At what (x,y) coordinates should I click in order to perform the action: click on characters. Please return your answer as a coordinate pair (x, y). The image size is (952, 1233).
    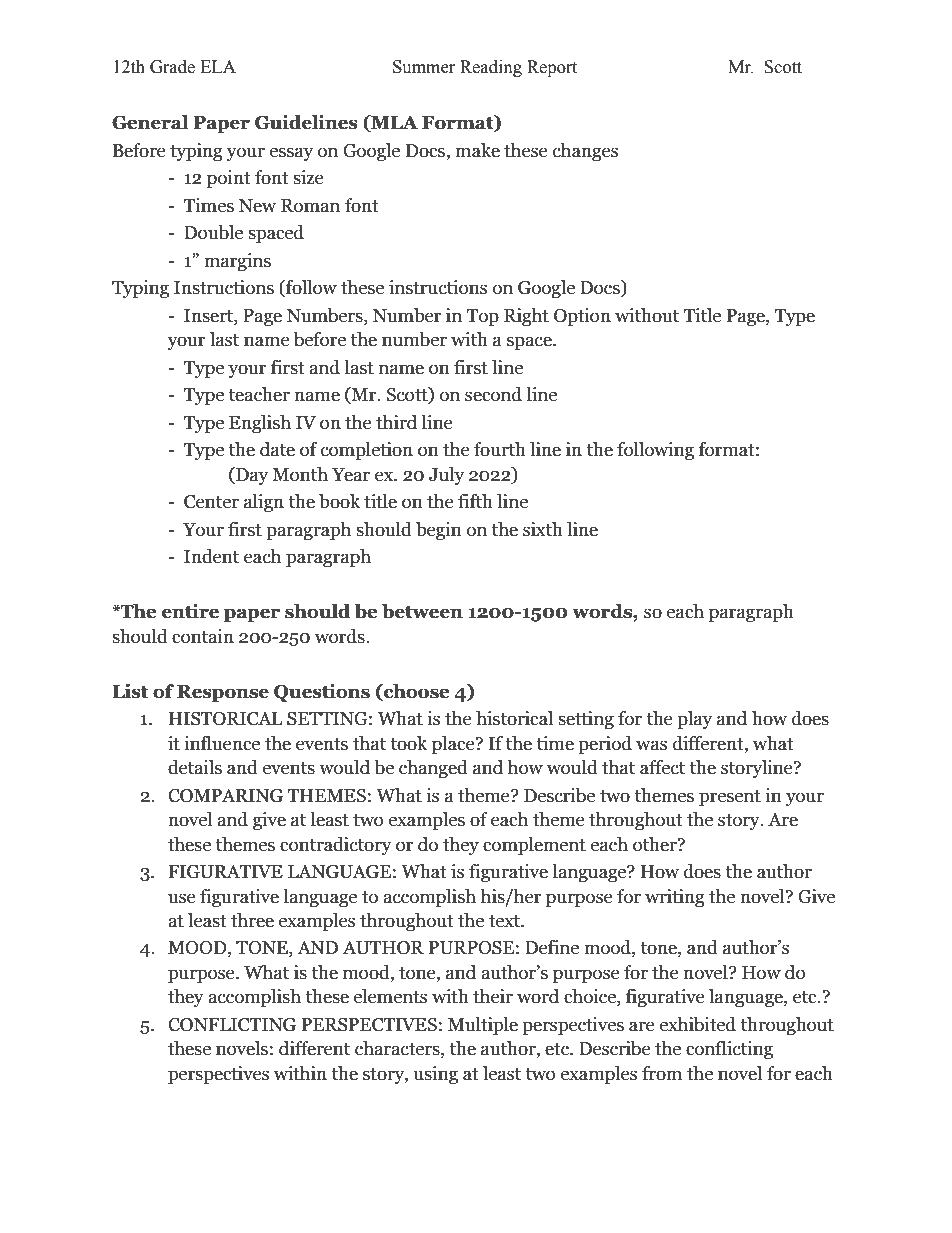
    Looking at the image, I should click on (398, 1049).
